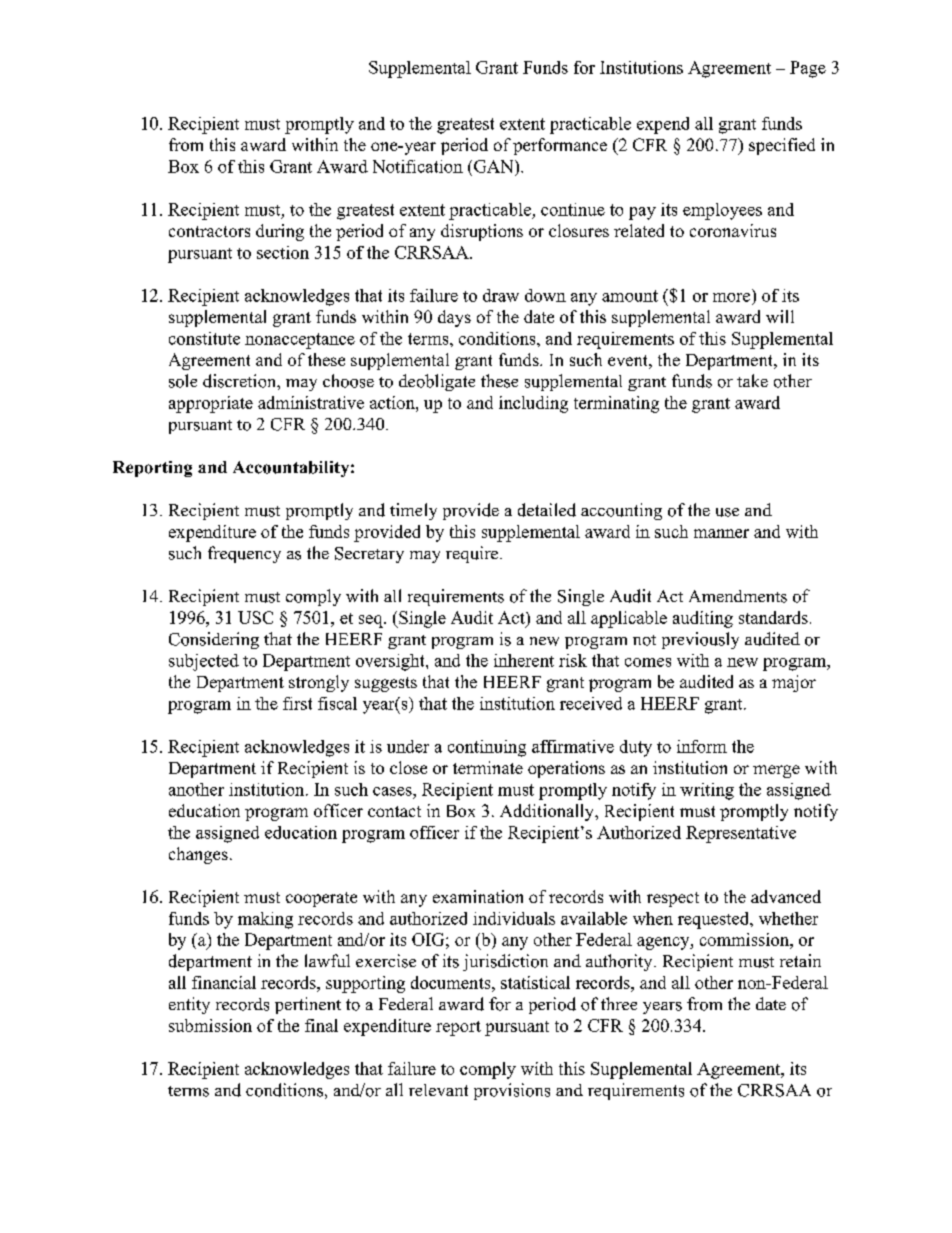  Describe the element at coordinates (204, 338) in the image. I see `constitute` at that location.
